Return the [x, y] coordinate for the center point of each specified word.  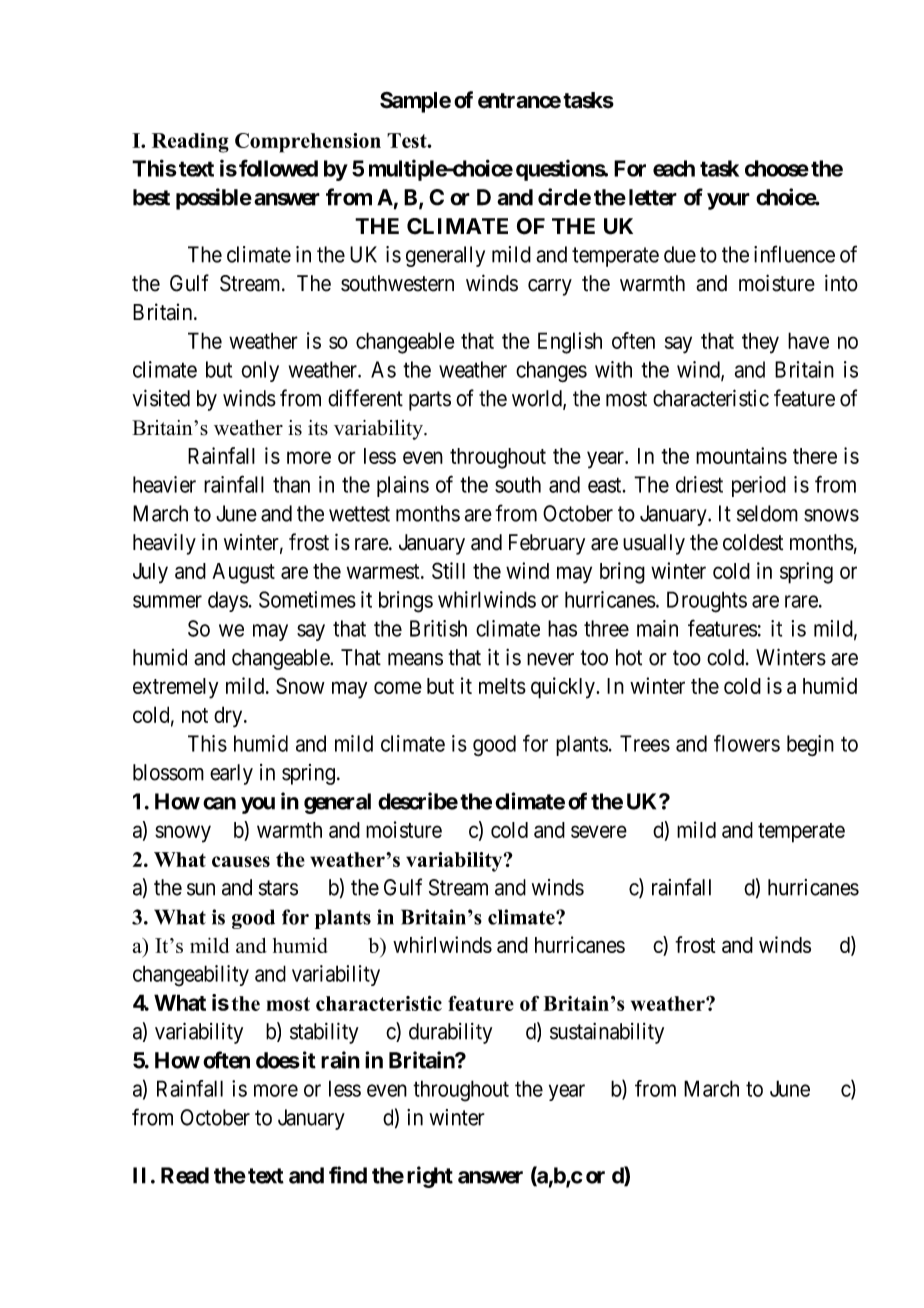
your [728, 201]
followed [278, 168]
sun [201, 889]
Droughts [707, 602]
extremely [175, 688]
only [260, 371]
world [538, 399]
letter [653, 197]
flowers [747, 743]
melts [502, 686]
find [348, 1175]
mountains [741, 455]
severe [599, 831]
